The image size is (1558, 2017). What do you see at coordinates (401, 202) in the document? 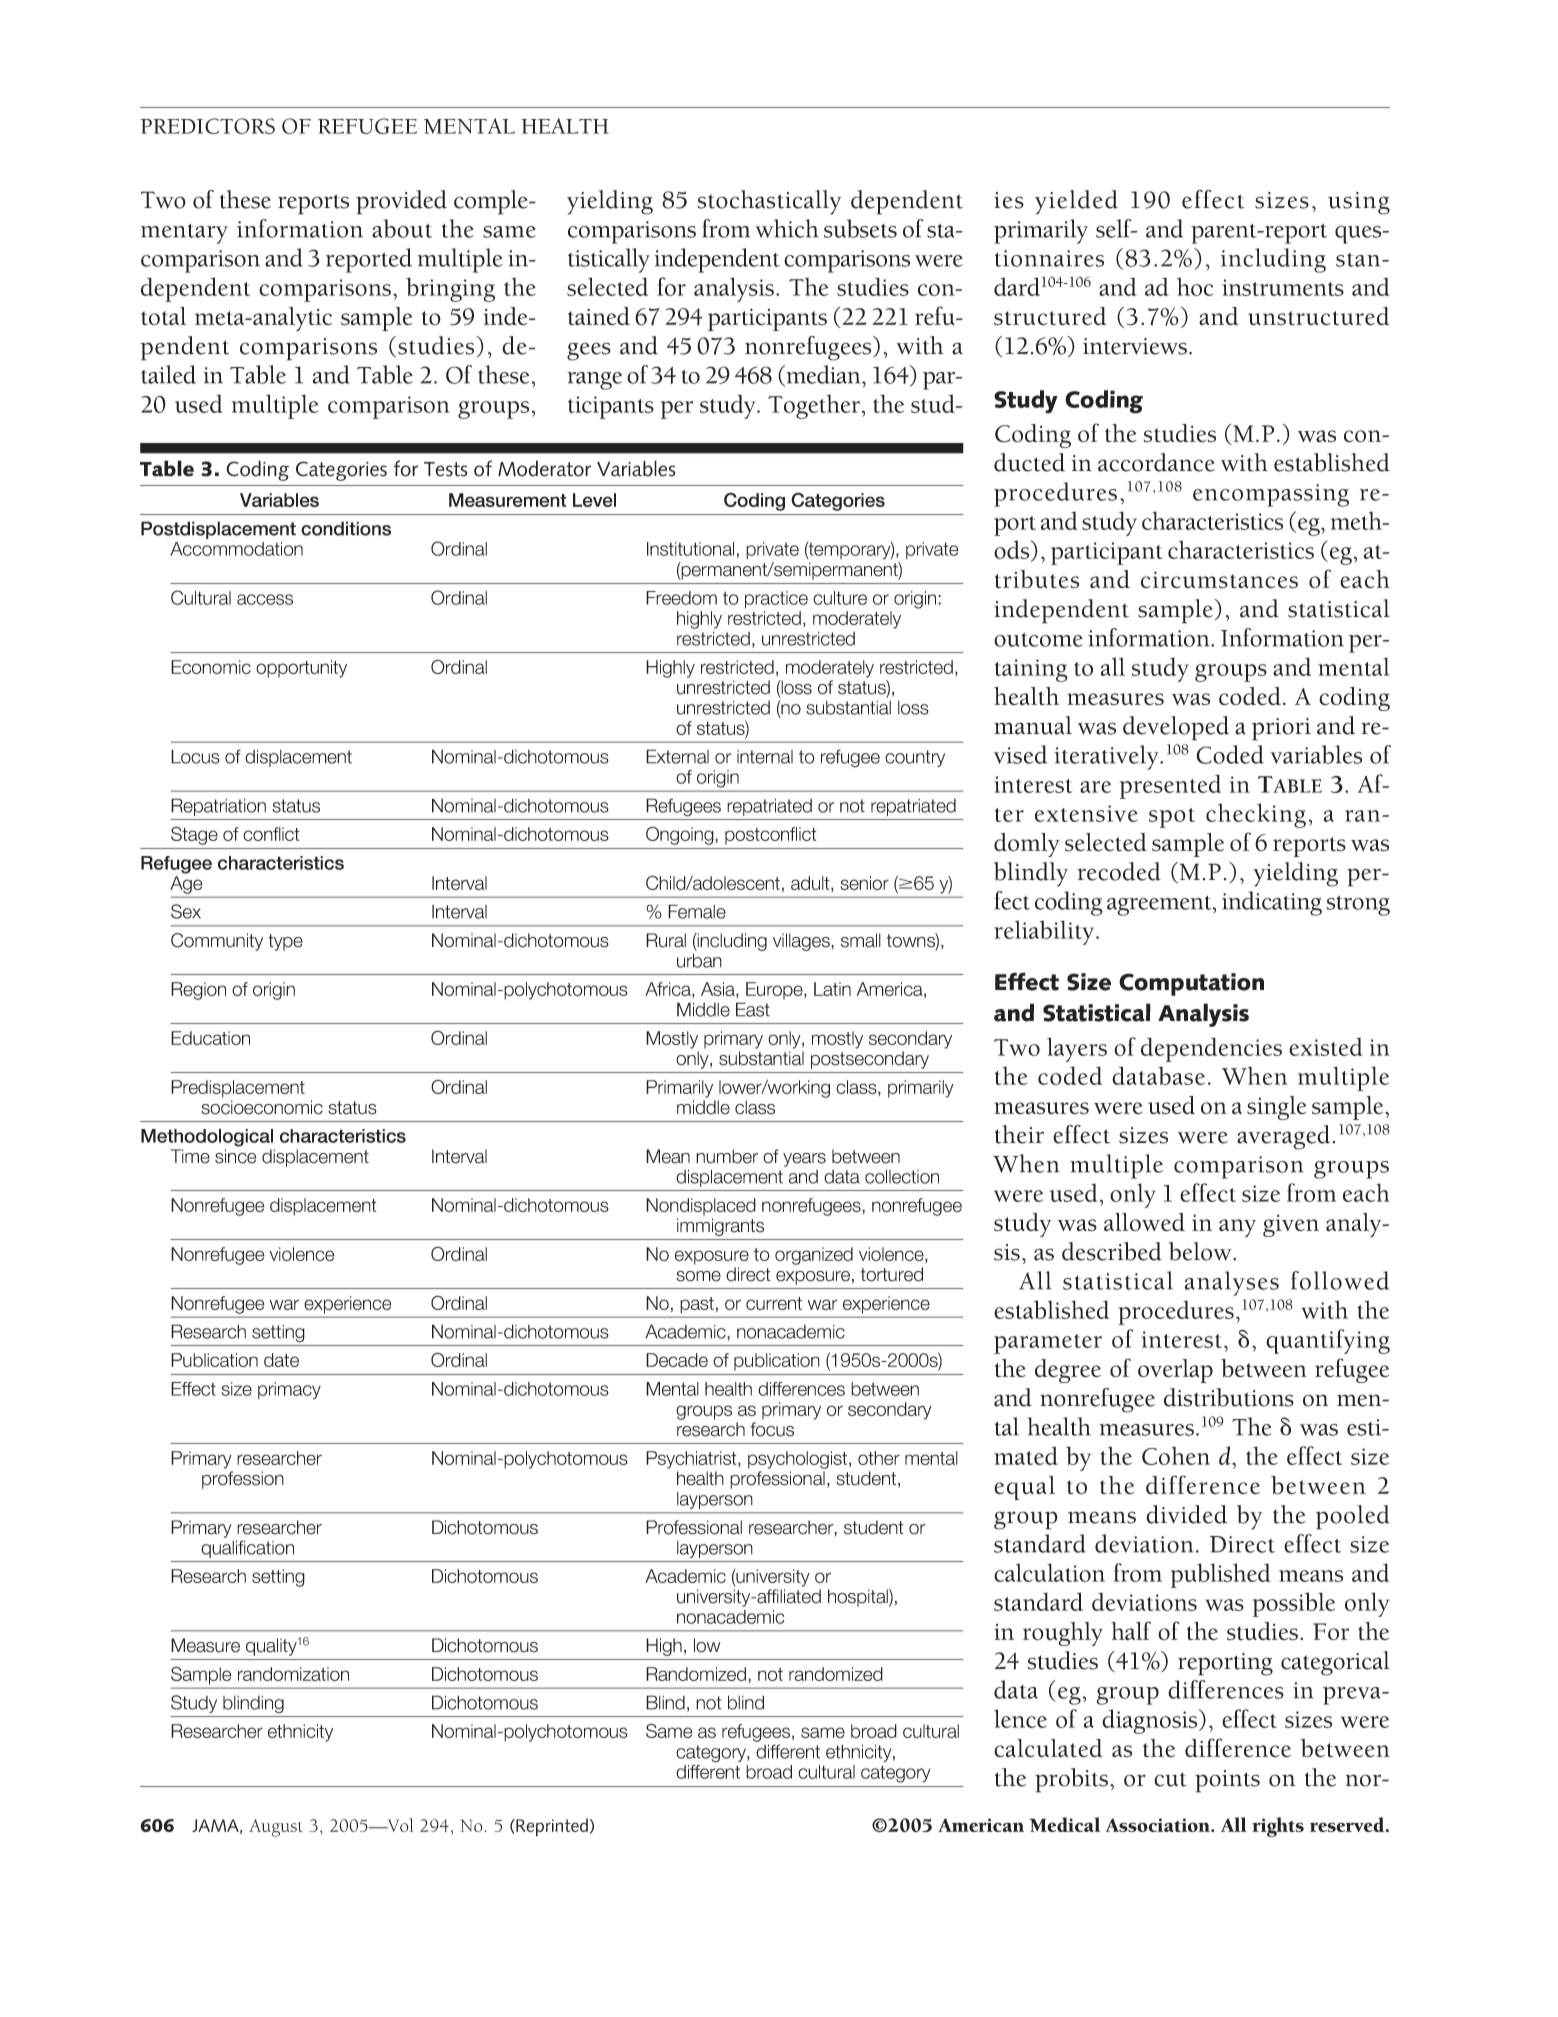
I see `provided` at bounding box center [401, 202].
